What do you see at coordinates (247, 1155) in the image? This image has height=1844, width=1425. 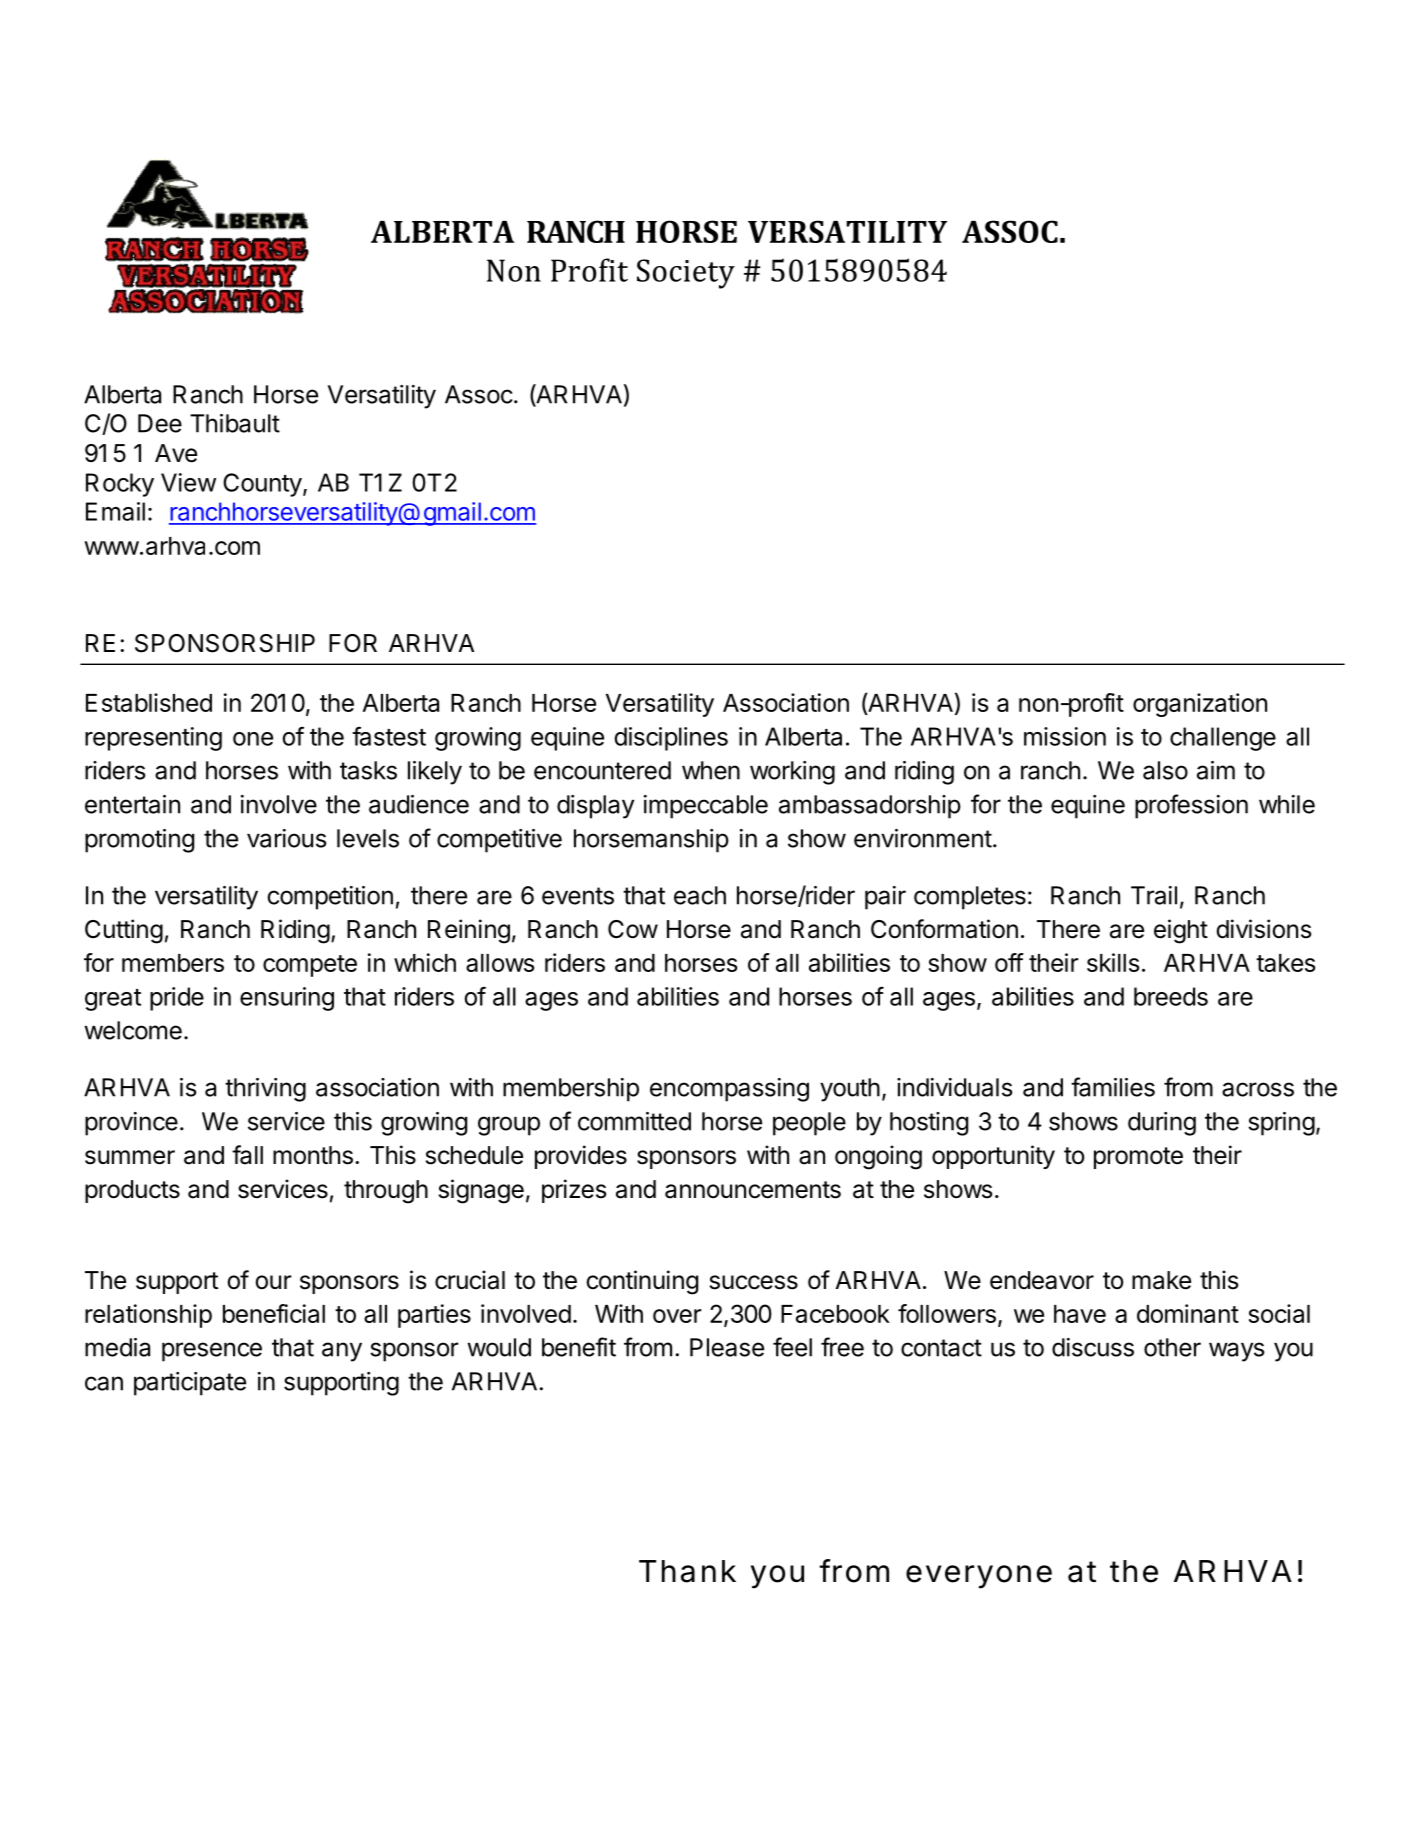 I see `fall` at bounding box center [247, 1155].
